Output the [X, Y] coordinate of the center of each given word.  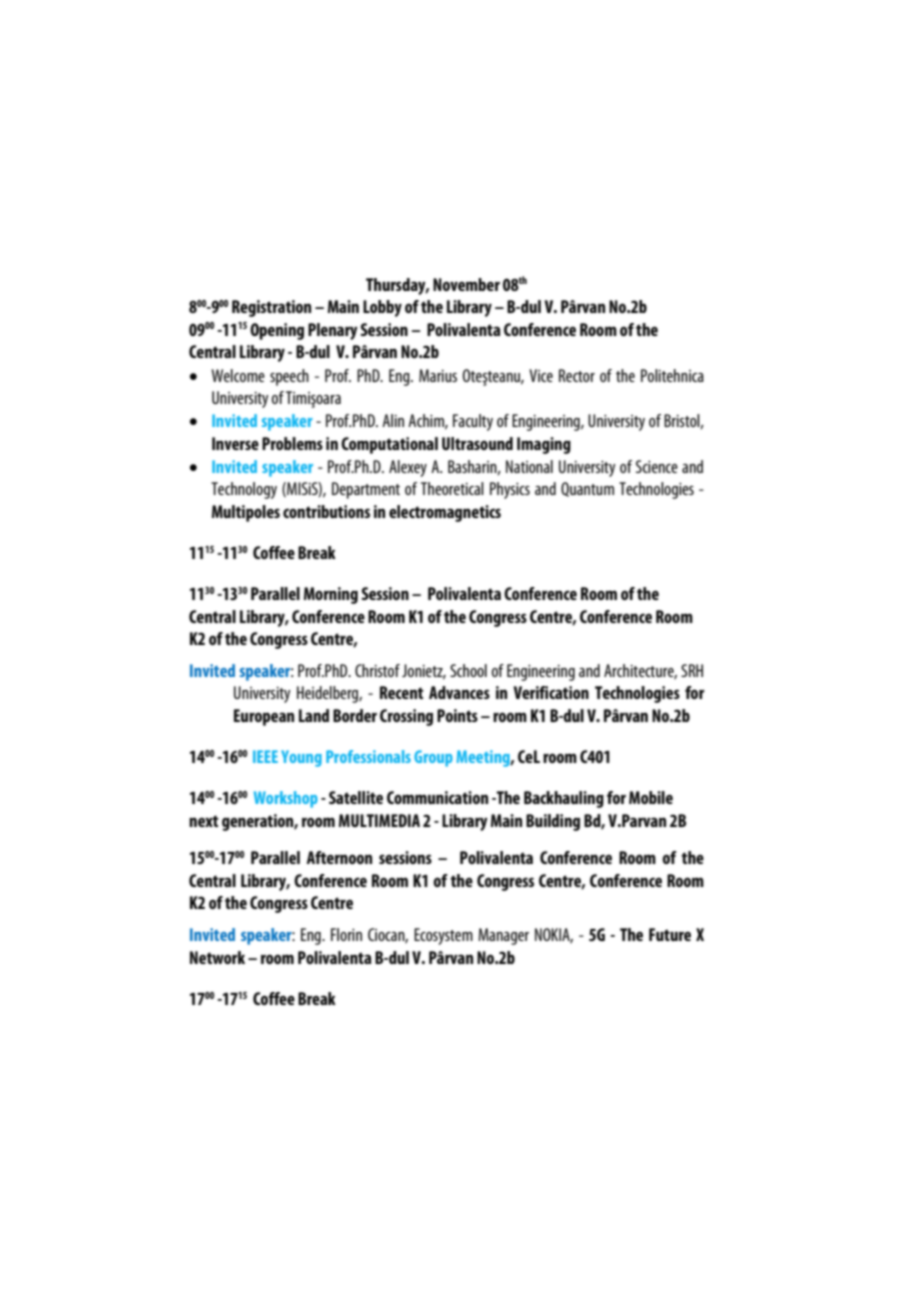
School [468, 670]
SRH [692, 670]
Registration [271, 308]
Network [217, 957]
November [466, 284]
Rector [577, 375]
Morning [331, 595]
